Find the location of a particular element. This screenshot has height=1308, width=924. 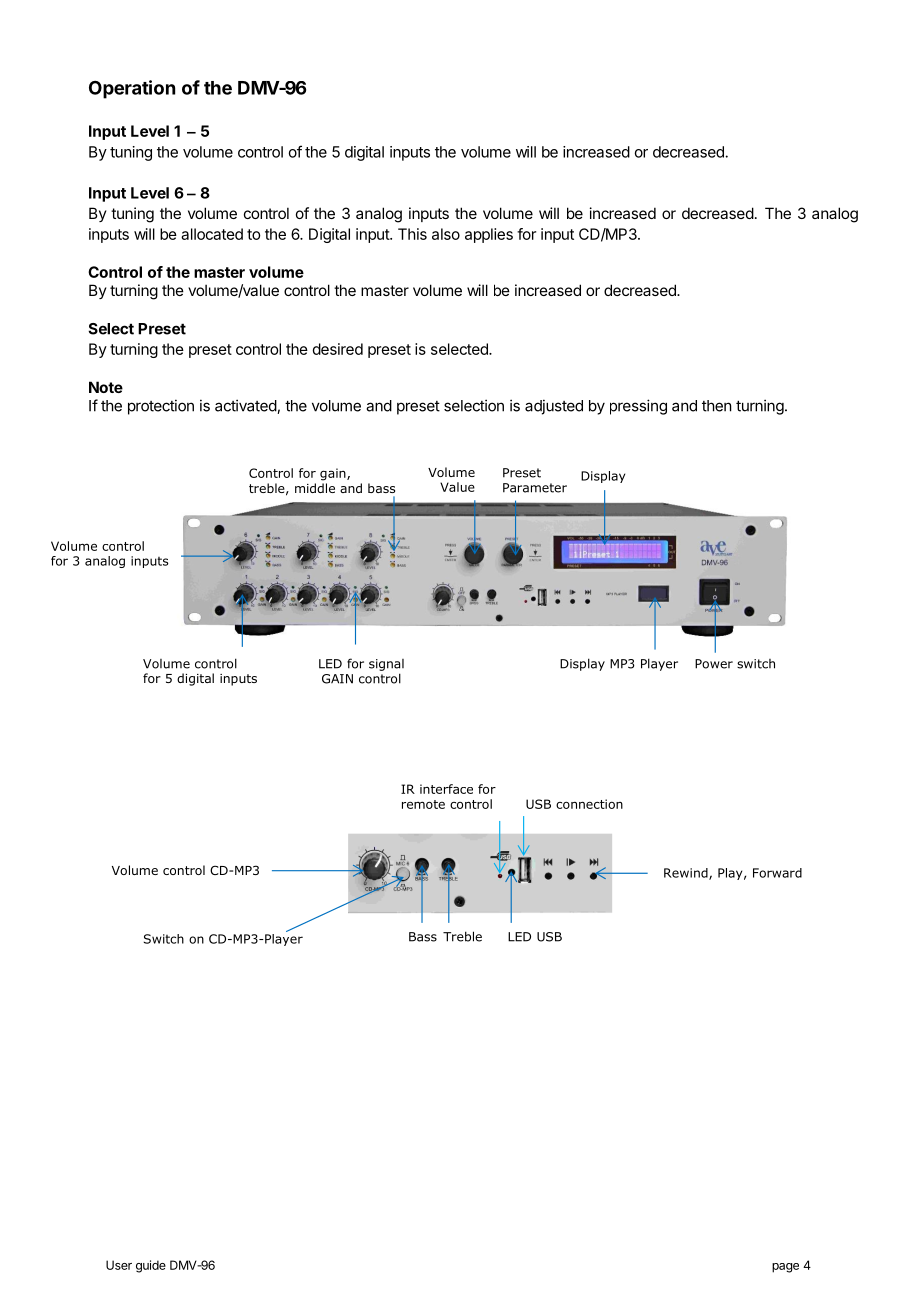

applies is located at coordinates (489, 235).
